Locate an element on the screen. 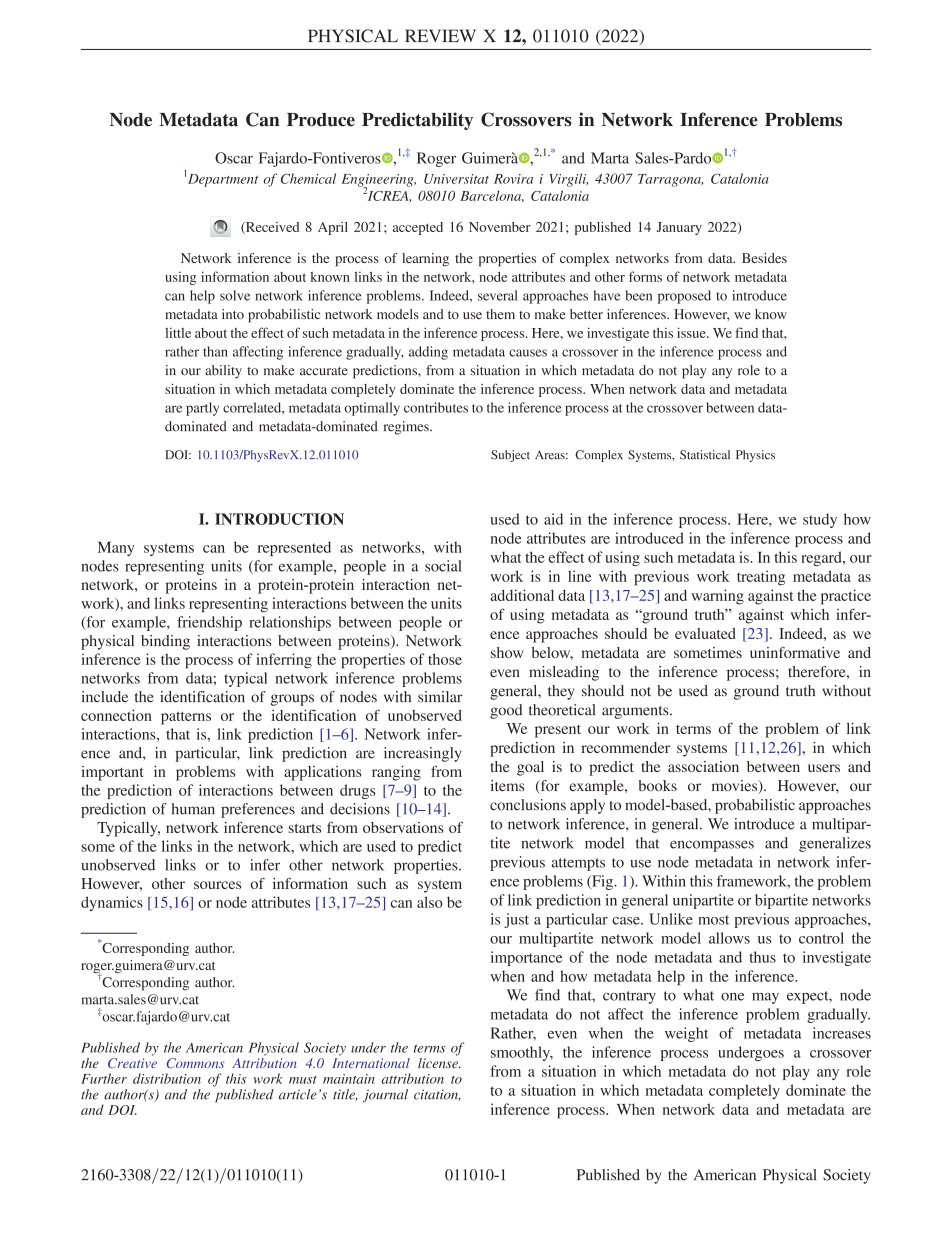 The width and height of the screenshot is (952, 1233). encompasses is located at coordinates (712, 846).
